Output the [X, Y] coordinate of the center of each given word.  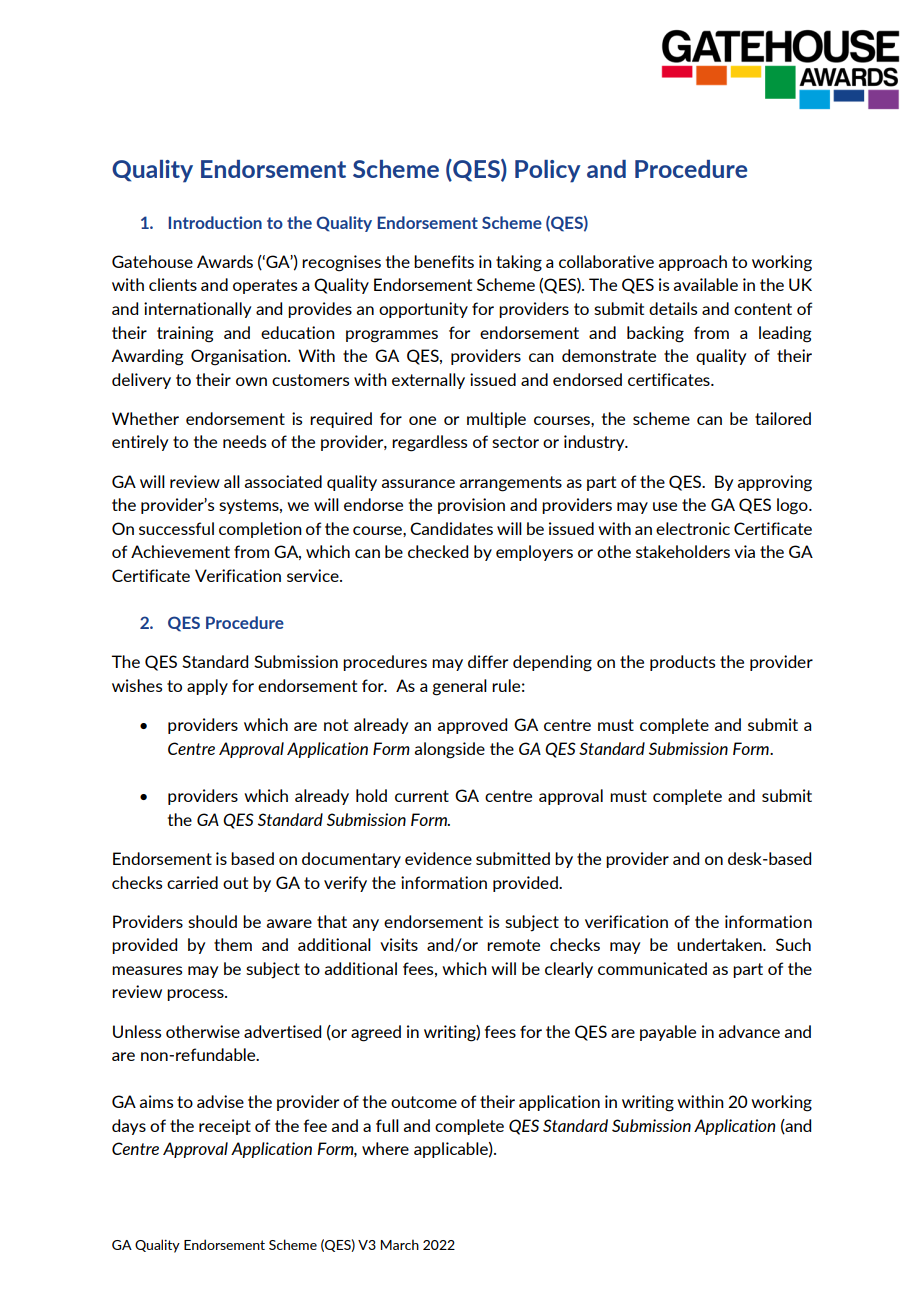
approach [693, 263]
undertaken [720, 944]
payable [668, 1033]
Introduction [215, 222]
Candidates [451, 528]
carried [192, 882]
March [400, 1244]
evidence [438, 858]
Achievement [180, 551]
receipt [225, 1127]
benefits [444, 261]
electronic [693, 528]
